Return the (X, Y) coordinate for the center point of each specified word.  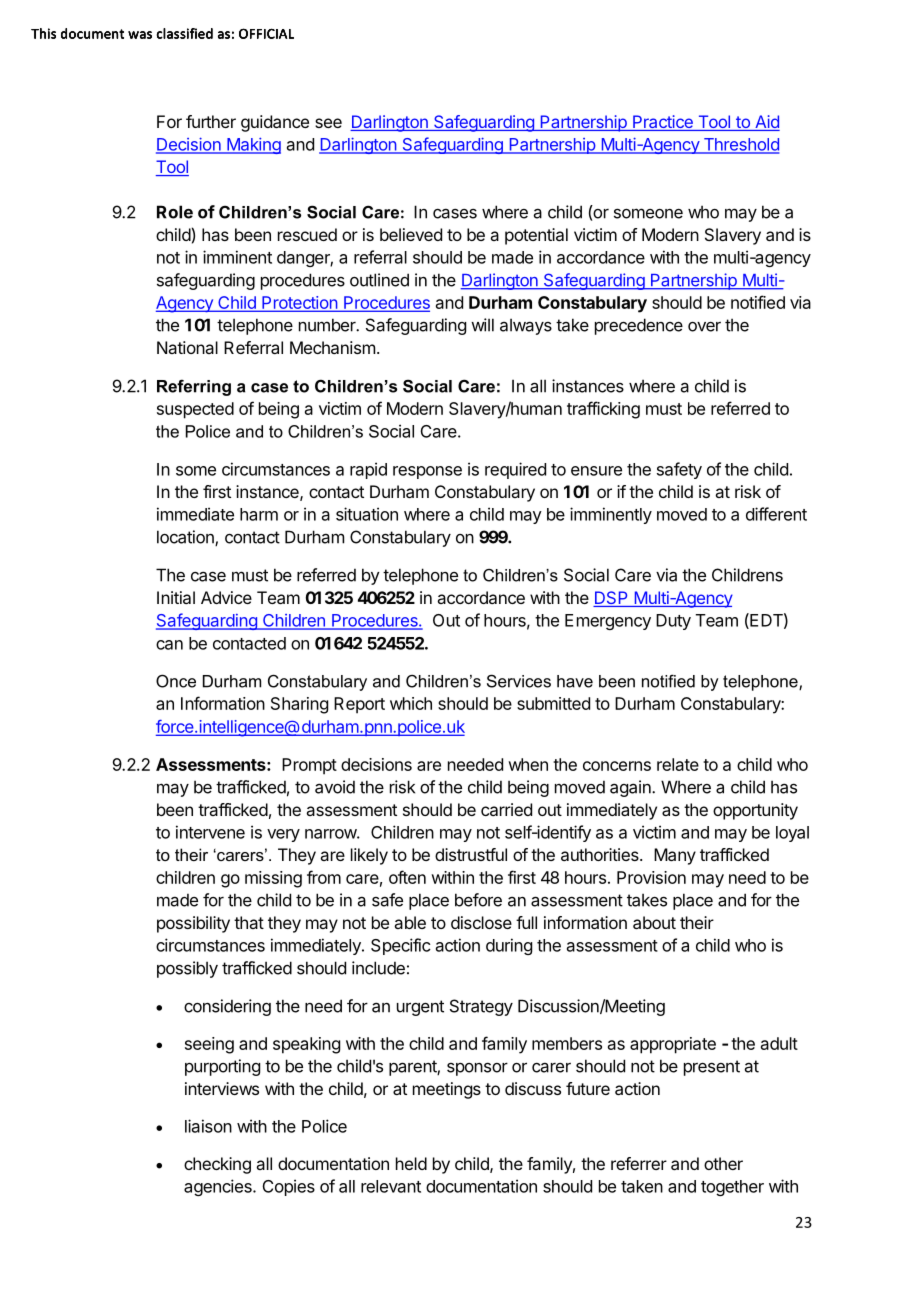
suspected (195, 410)
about (654, 922)
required (515, 470)
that (249, 922)
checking (217, 1165)
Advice (226, 597)
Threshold (740, 145)
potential (536, 236)
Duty (673, 622)
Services (519, 681)
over (704, 327)
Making (253, 146)
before (478, 900)
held (411, 1163)
